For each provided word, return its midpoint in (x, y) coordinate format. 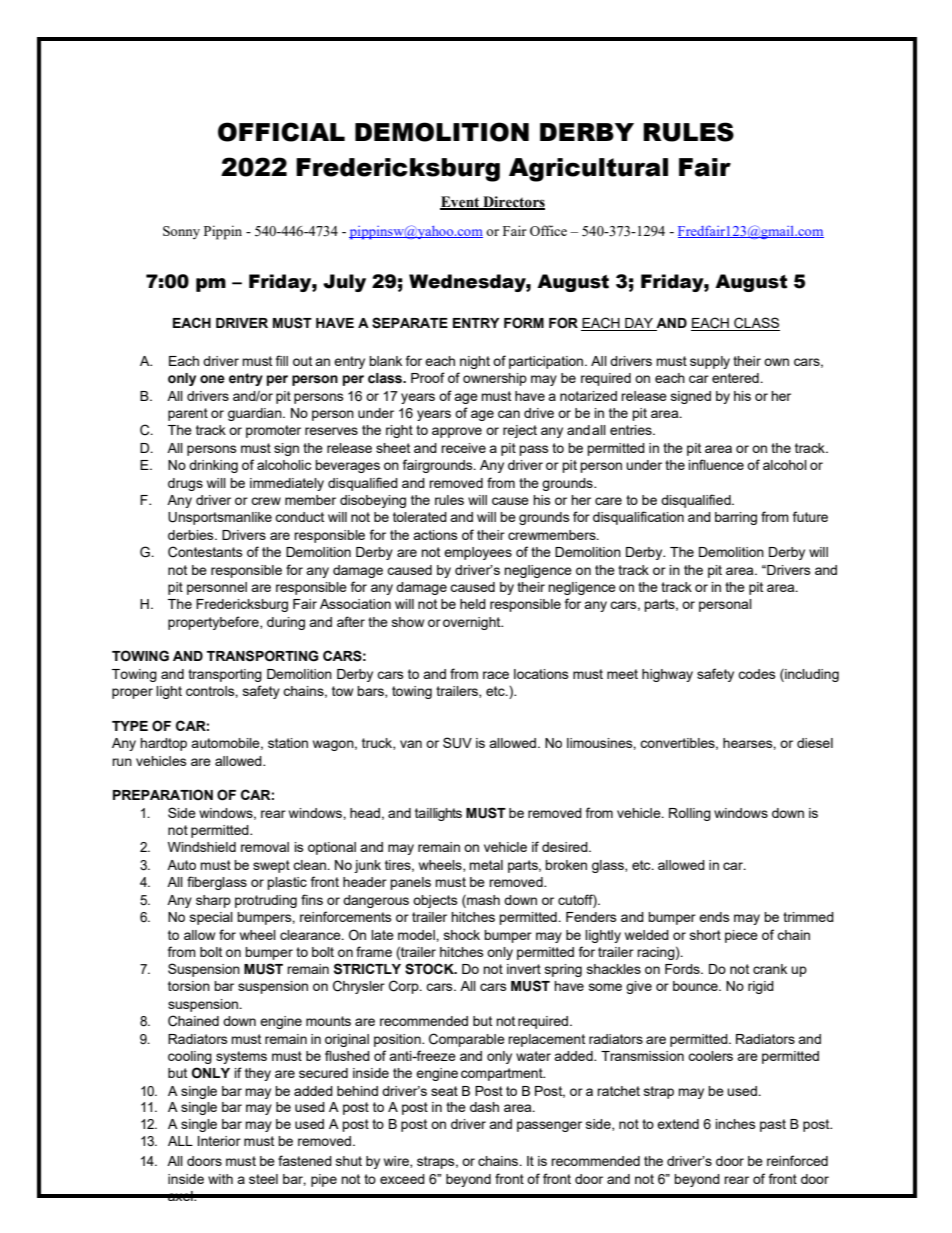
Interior (219, 1141)
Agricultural (588, 170)
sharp (213, 901)
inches (736, 1124)
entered (736, 378)
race (496, 675)
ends (714, 917)
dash (484, 1107)
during (286, 623)
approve (457, 432)
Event (461, 202)
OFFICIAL (281, 132)
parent (188, 414)
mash (482, 899)
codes (757, 674)
